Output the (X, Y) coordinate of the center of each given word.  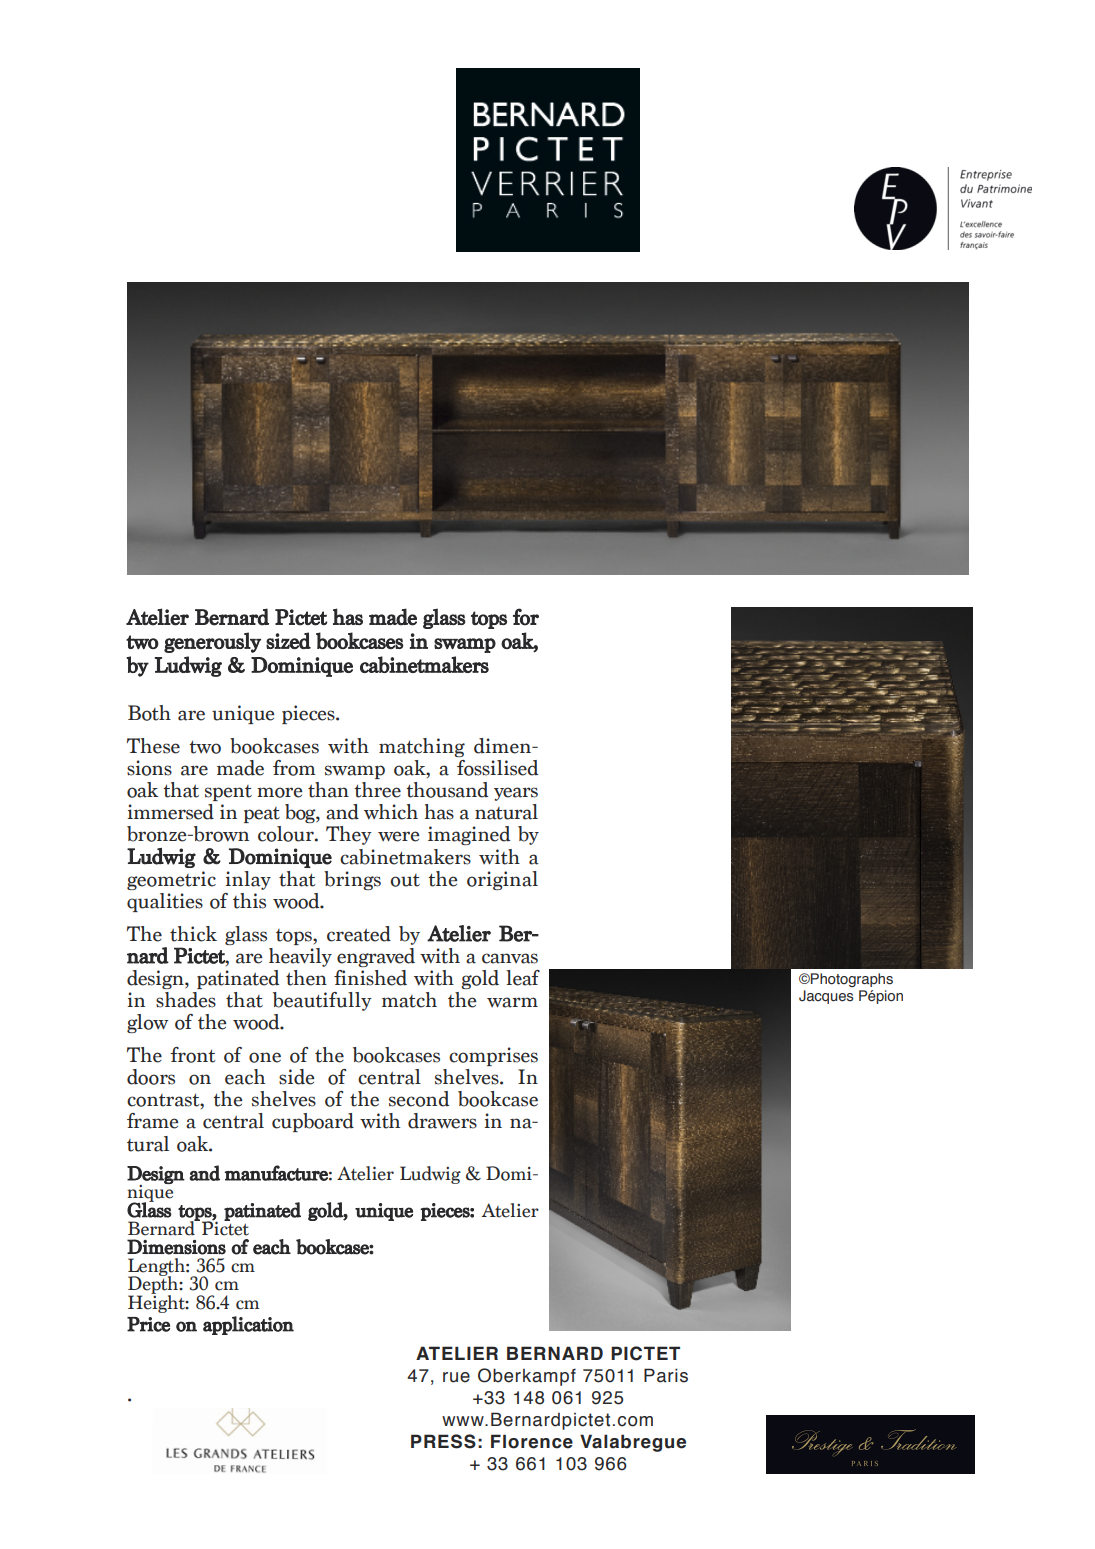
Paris (666, 1375)
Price (148, 1324)
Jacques (826, 997)
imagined (469, 835)
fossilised (497, 768)
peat (262, 815)
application (248, 1325)
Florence (532, 1441)
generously (212, 642)
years (516, 794)
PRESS (443, 1441)
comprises (493, 1056)
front (193, 1055)
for (526, 617)
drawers (442, 1121)
